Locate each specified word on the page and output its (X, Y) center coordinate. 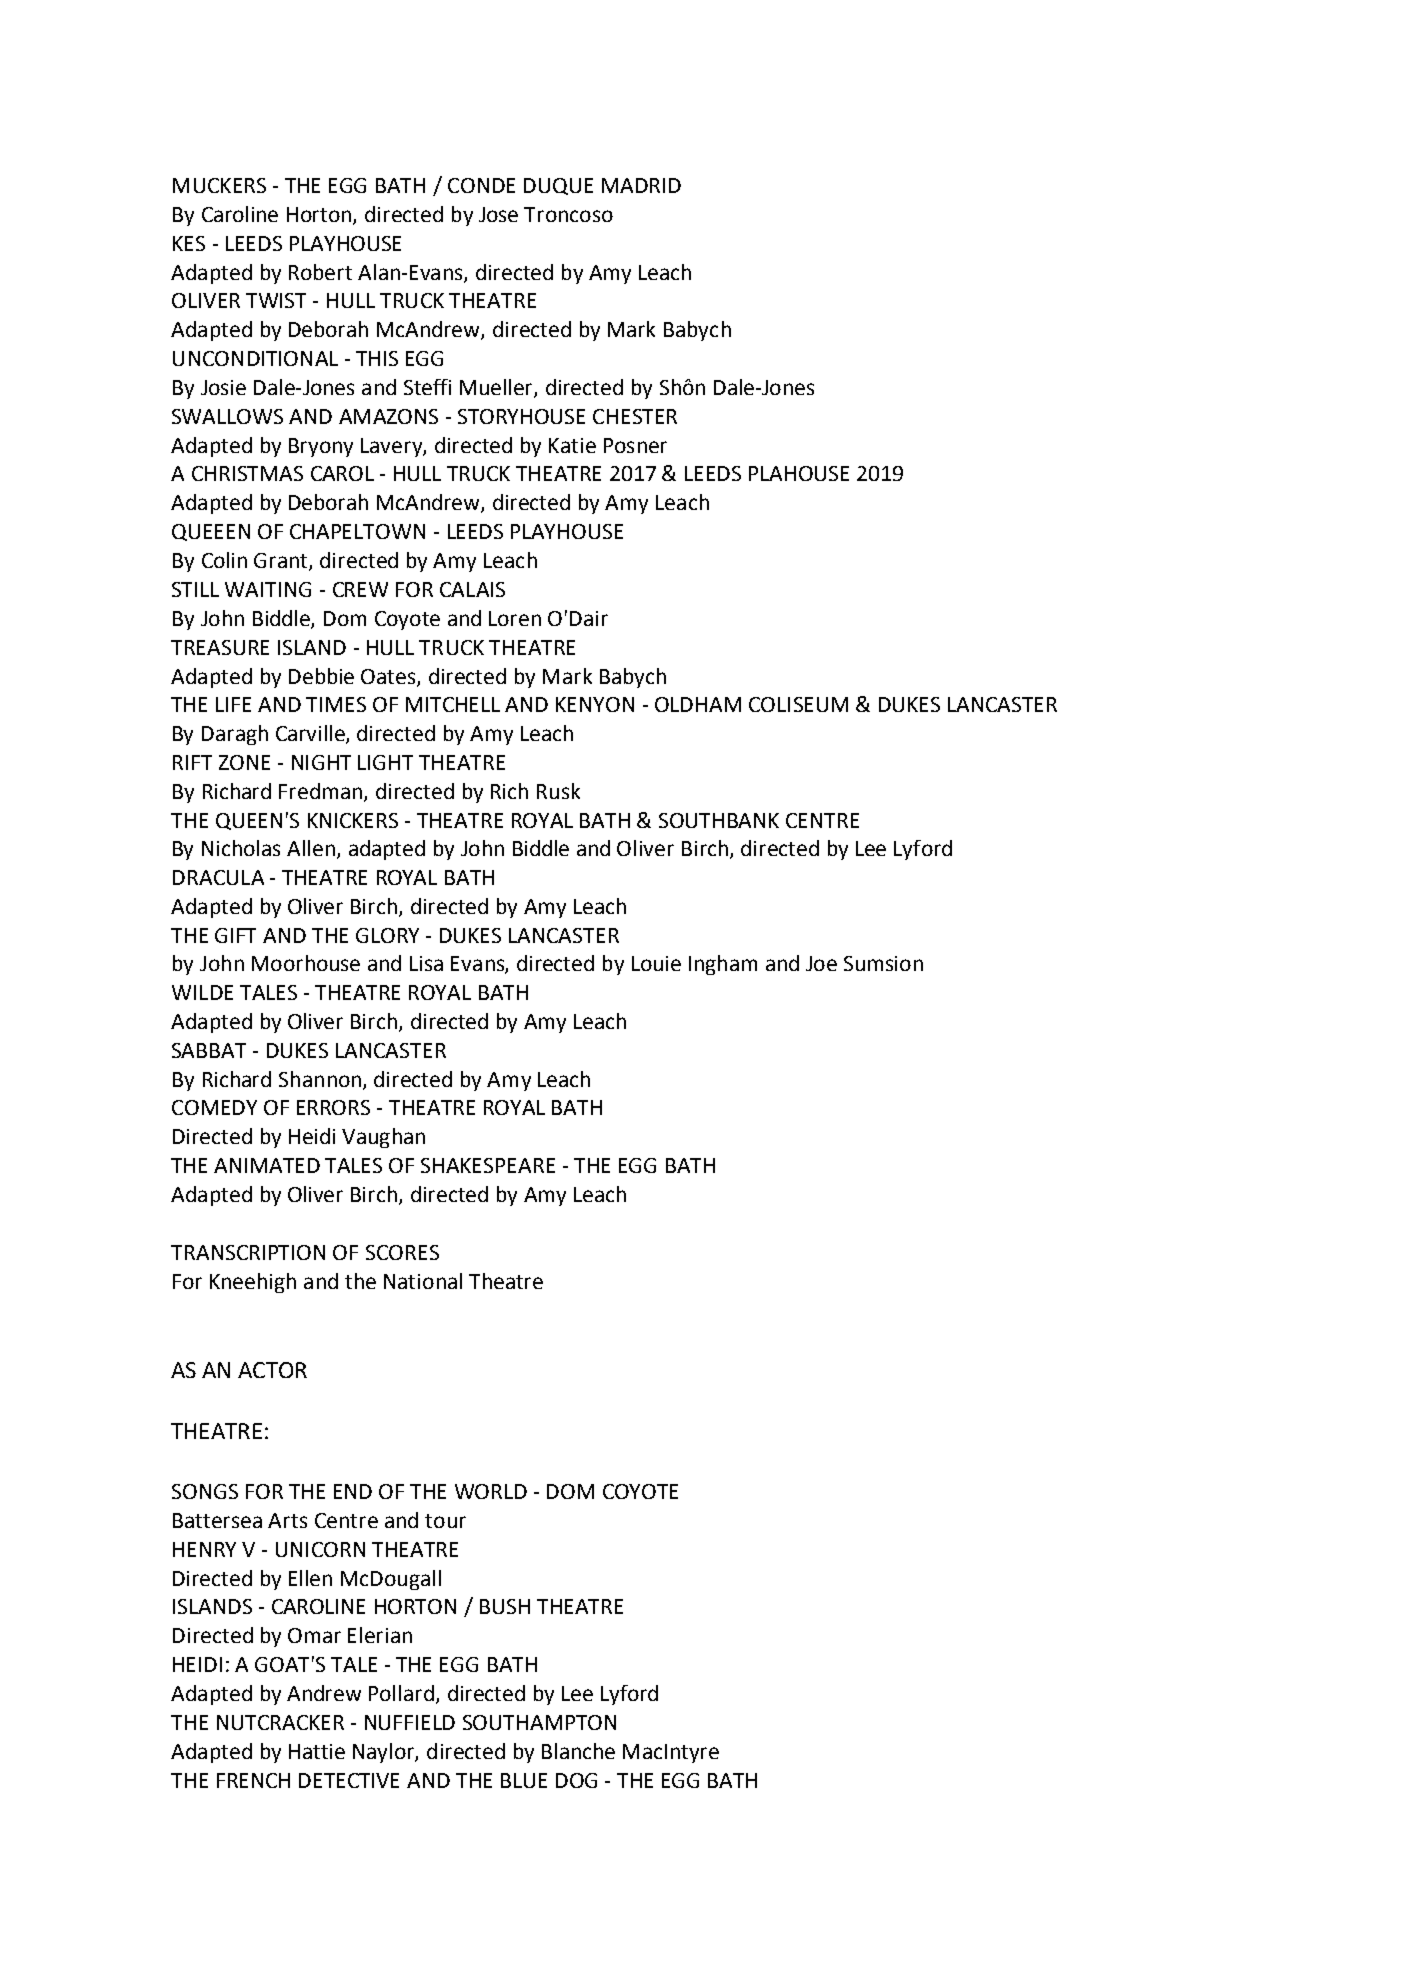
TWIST (276, 300)
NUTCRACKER (280, 1722)
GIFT (235, 935)
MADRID (641, 185)
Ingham (723, 965)
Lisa (426, 963)
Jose (498, 214)
